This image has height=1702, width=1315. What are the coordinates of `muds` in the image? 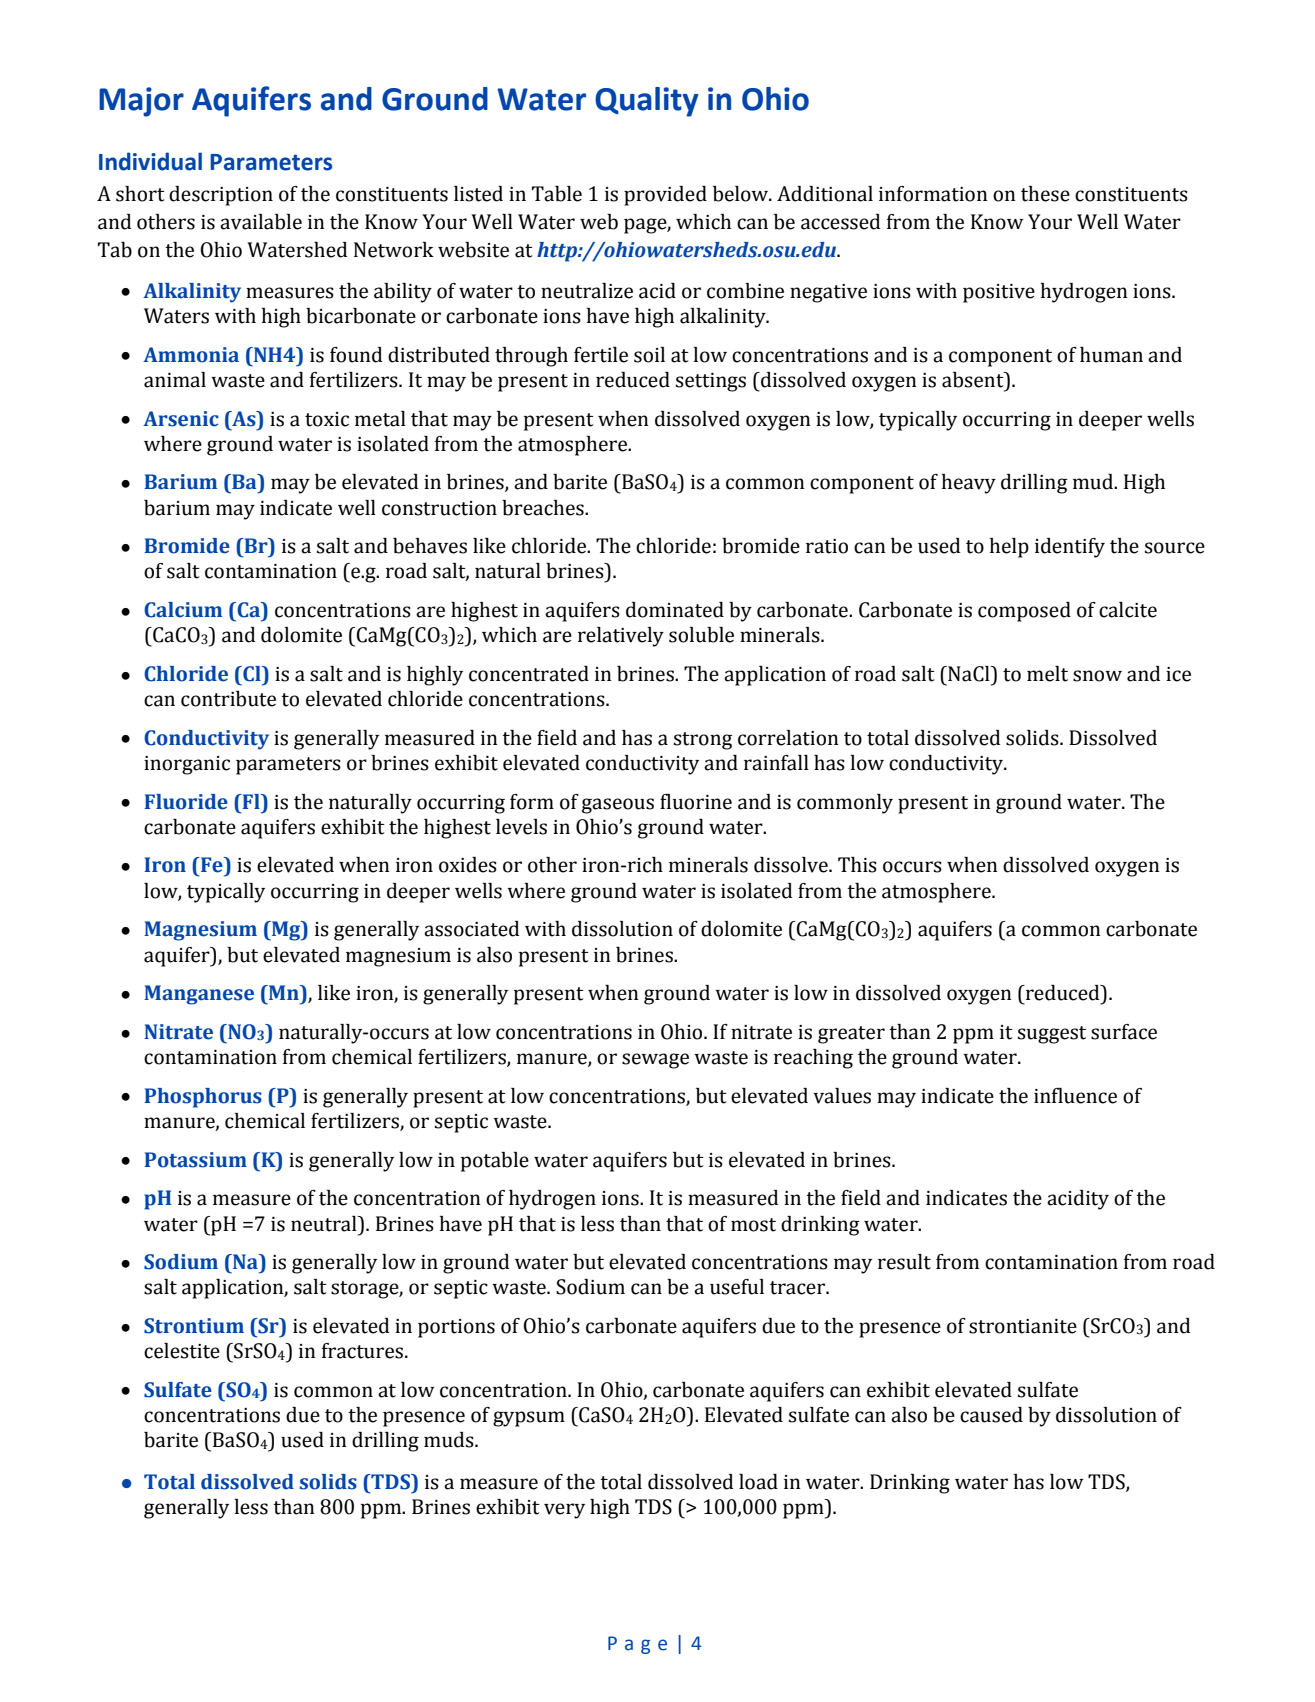 It's located at (450, 1440).
